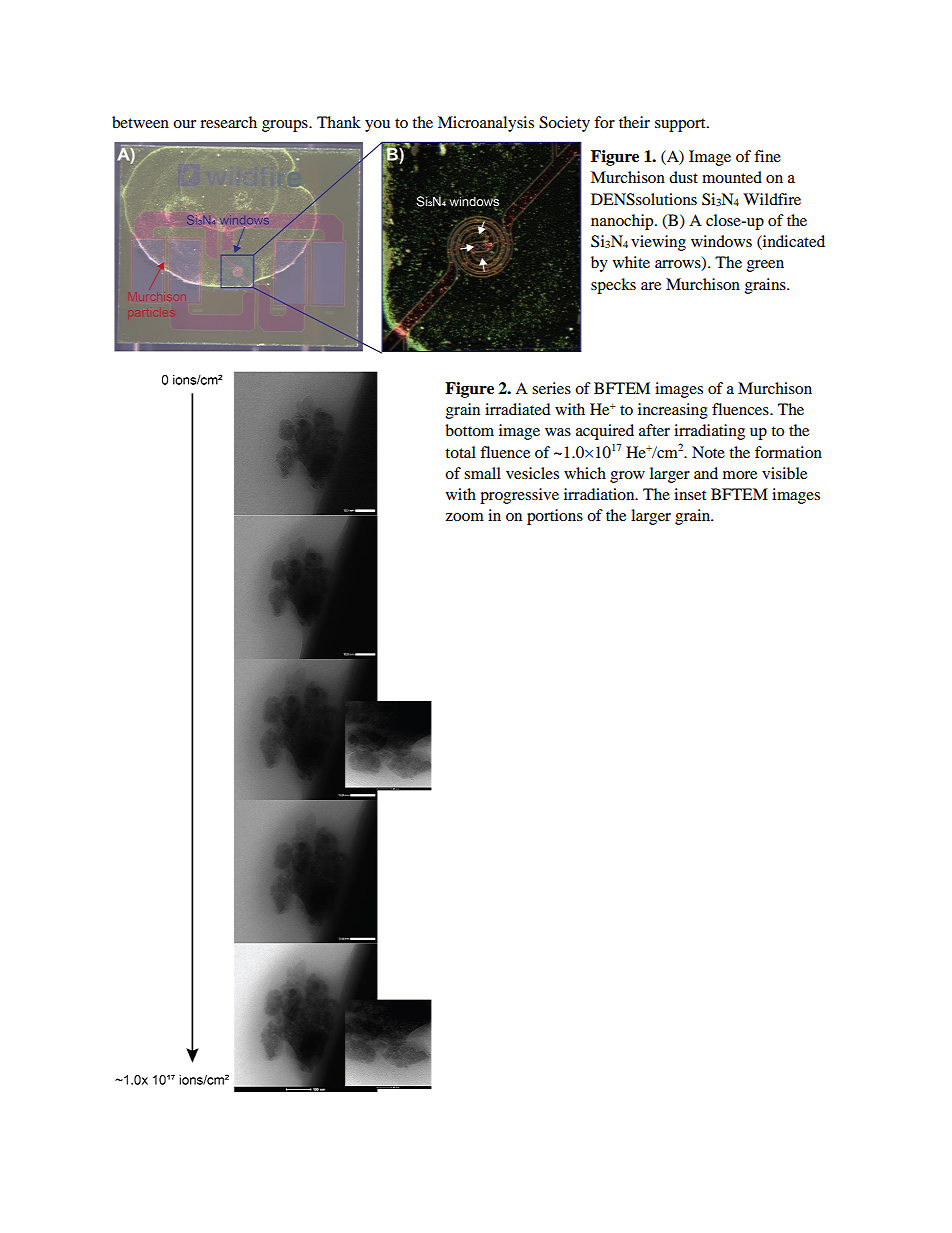 The height and width of the screenshot is (1233, 952). Describe the element at coordinates (690, 494) in the screenshot. I see `inset` at that location.
